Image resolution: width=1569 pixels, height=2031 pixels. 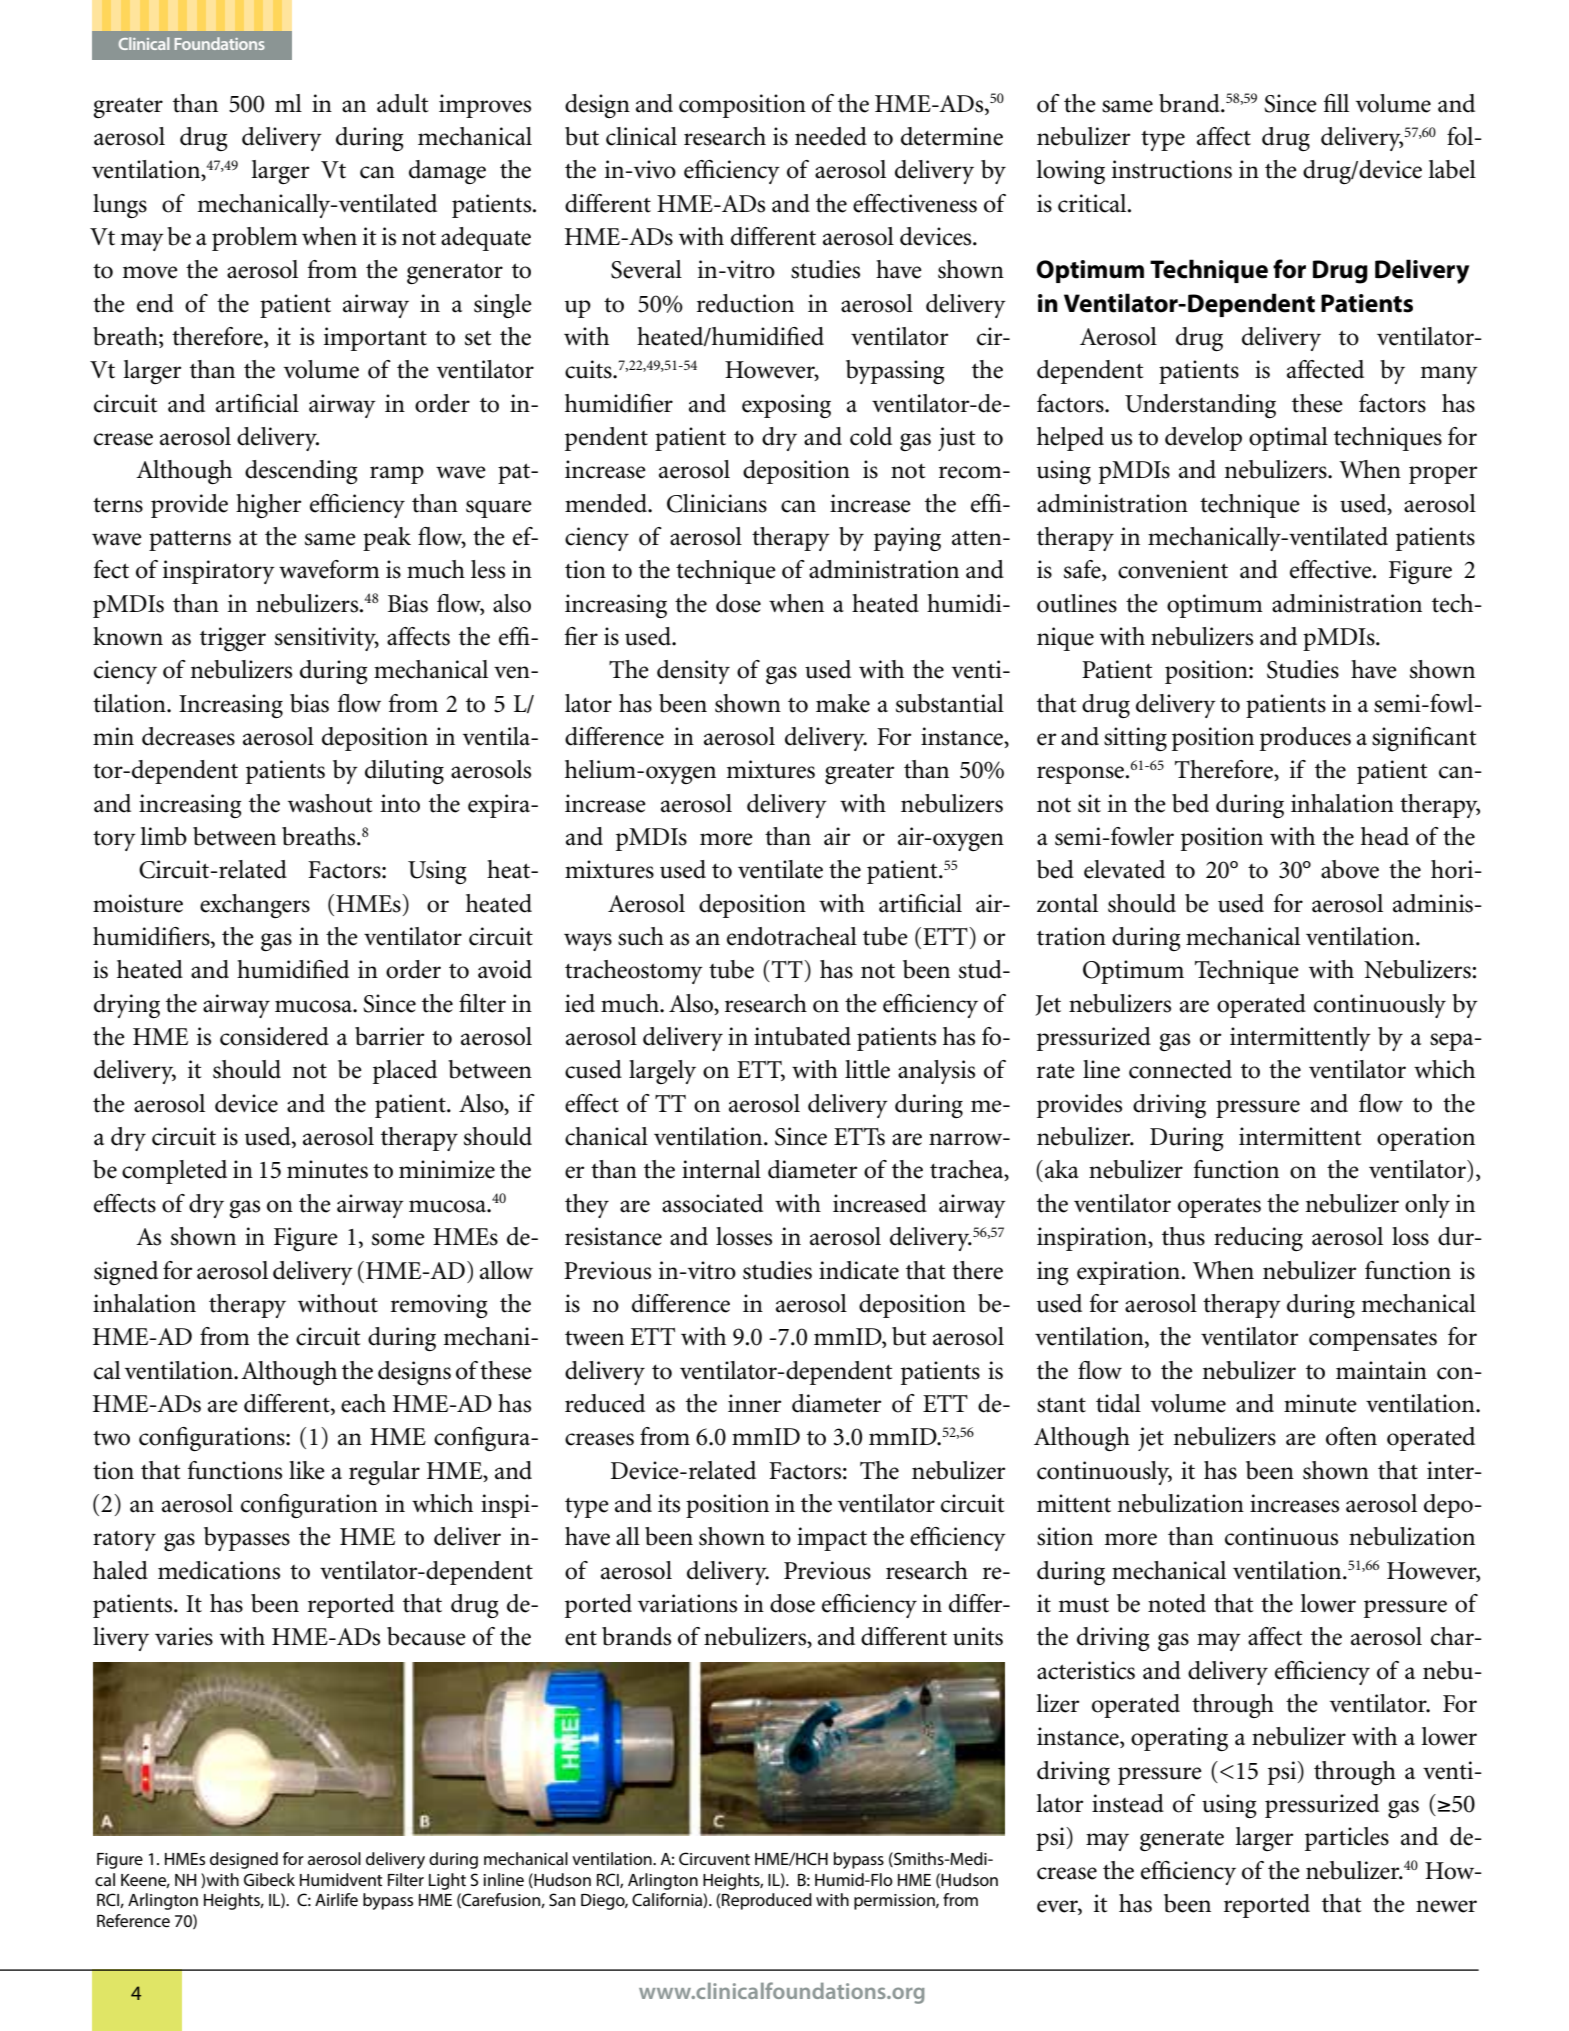 What do you see at coordinates (802, 1036) in the document?
I see `intubated` at bounding box center [802, 1036].
